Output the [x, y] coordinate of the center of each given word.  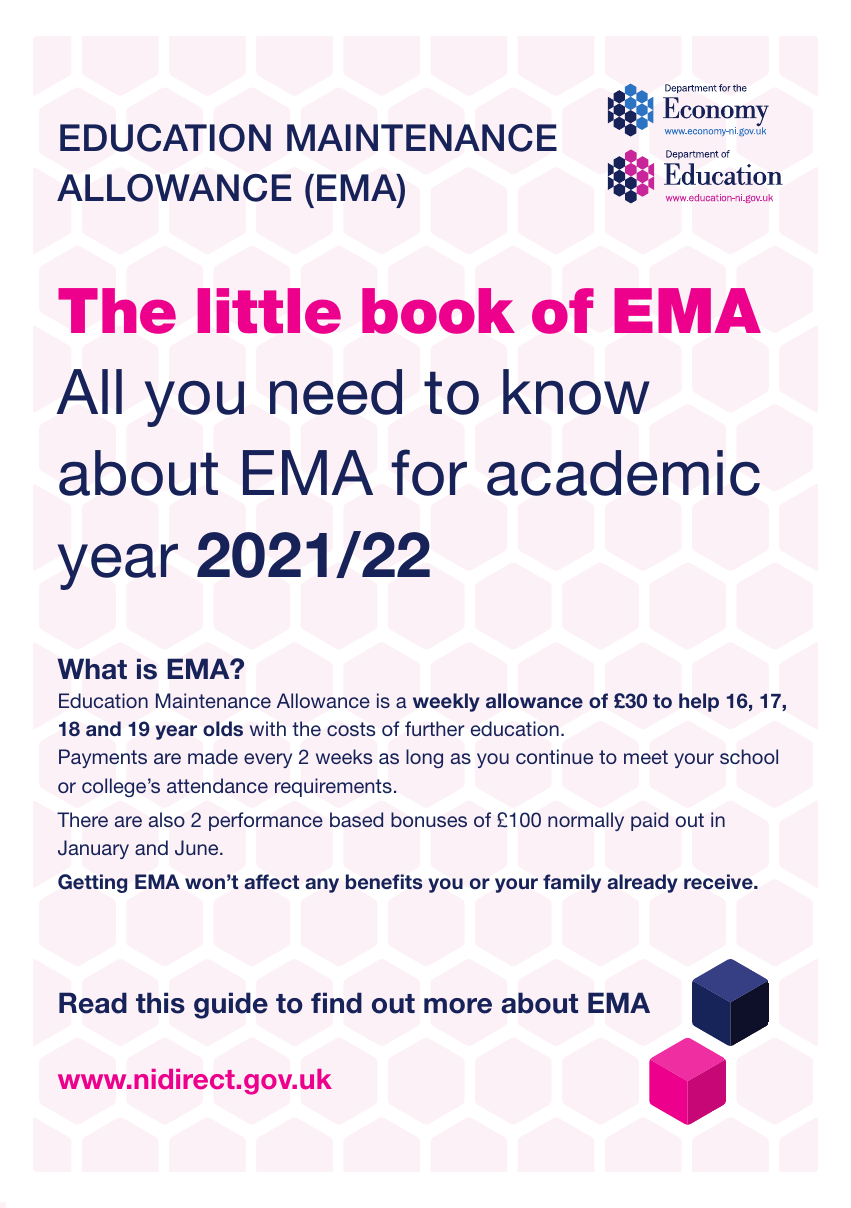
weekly [446, 702]
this [160, 1003]
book [438, 311]
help [699, 702]
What [92, 669]
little [269, 311]
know [576, 392]
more [458, 1006]
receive [719, 881]
